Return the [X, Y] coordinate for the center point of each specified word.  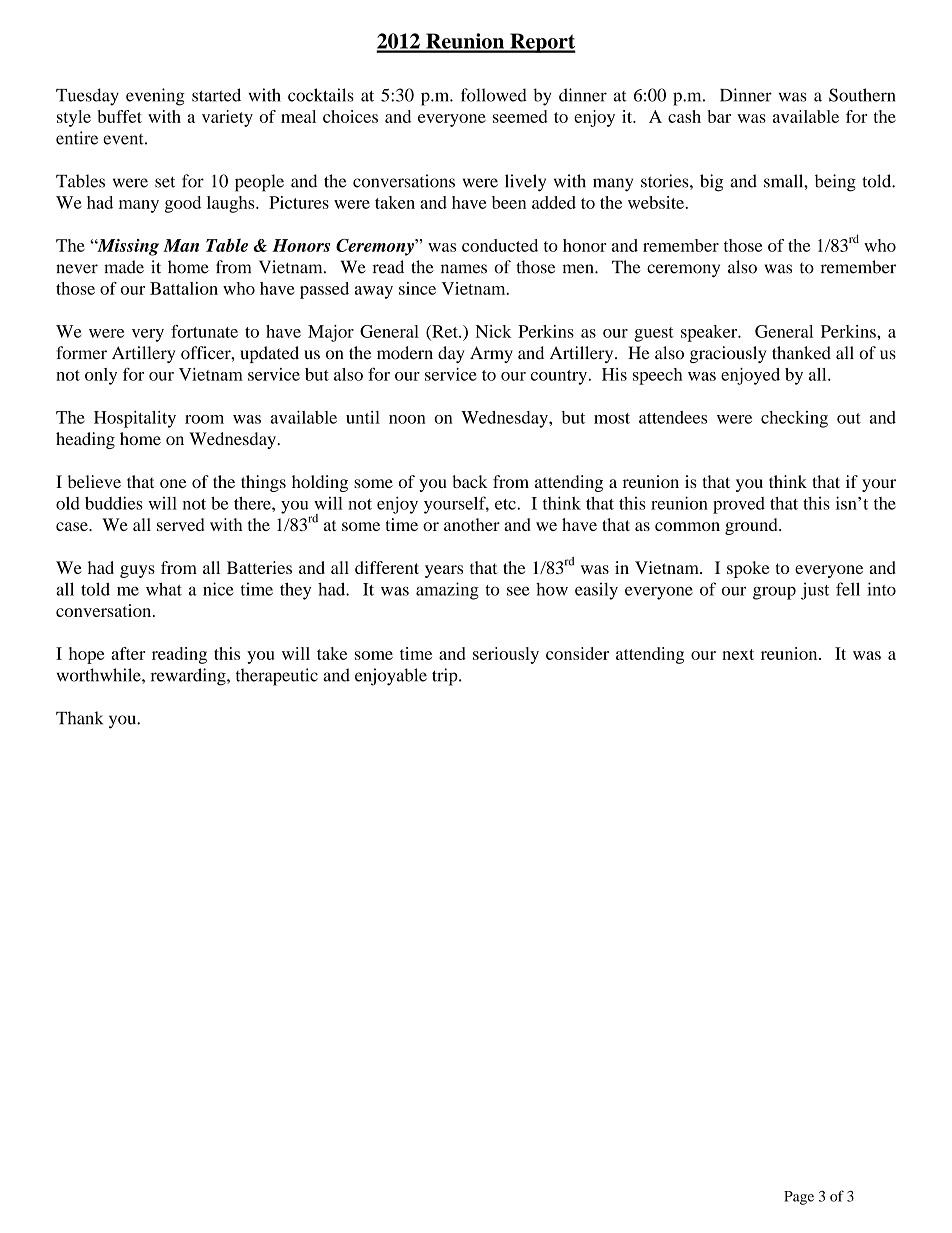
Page [799, 1198]
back [470, 481]
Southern [862, 95]
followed [494, 95]
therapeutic [277, 677]
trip [446, 677]
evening [155, 97]
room [204, 419]
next [738, 654]
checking [794, 419]
